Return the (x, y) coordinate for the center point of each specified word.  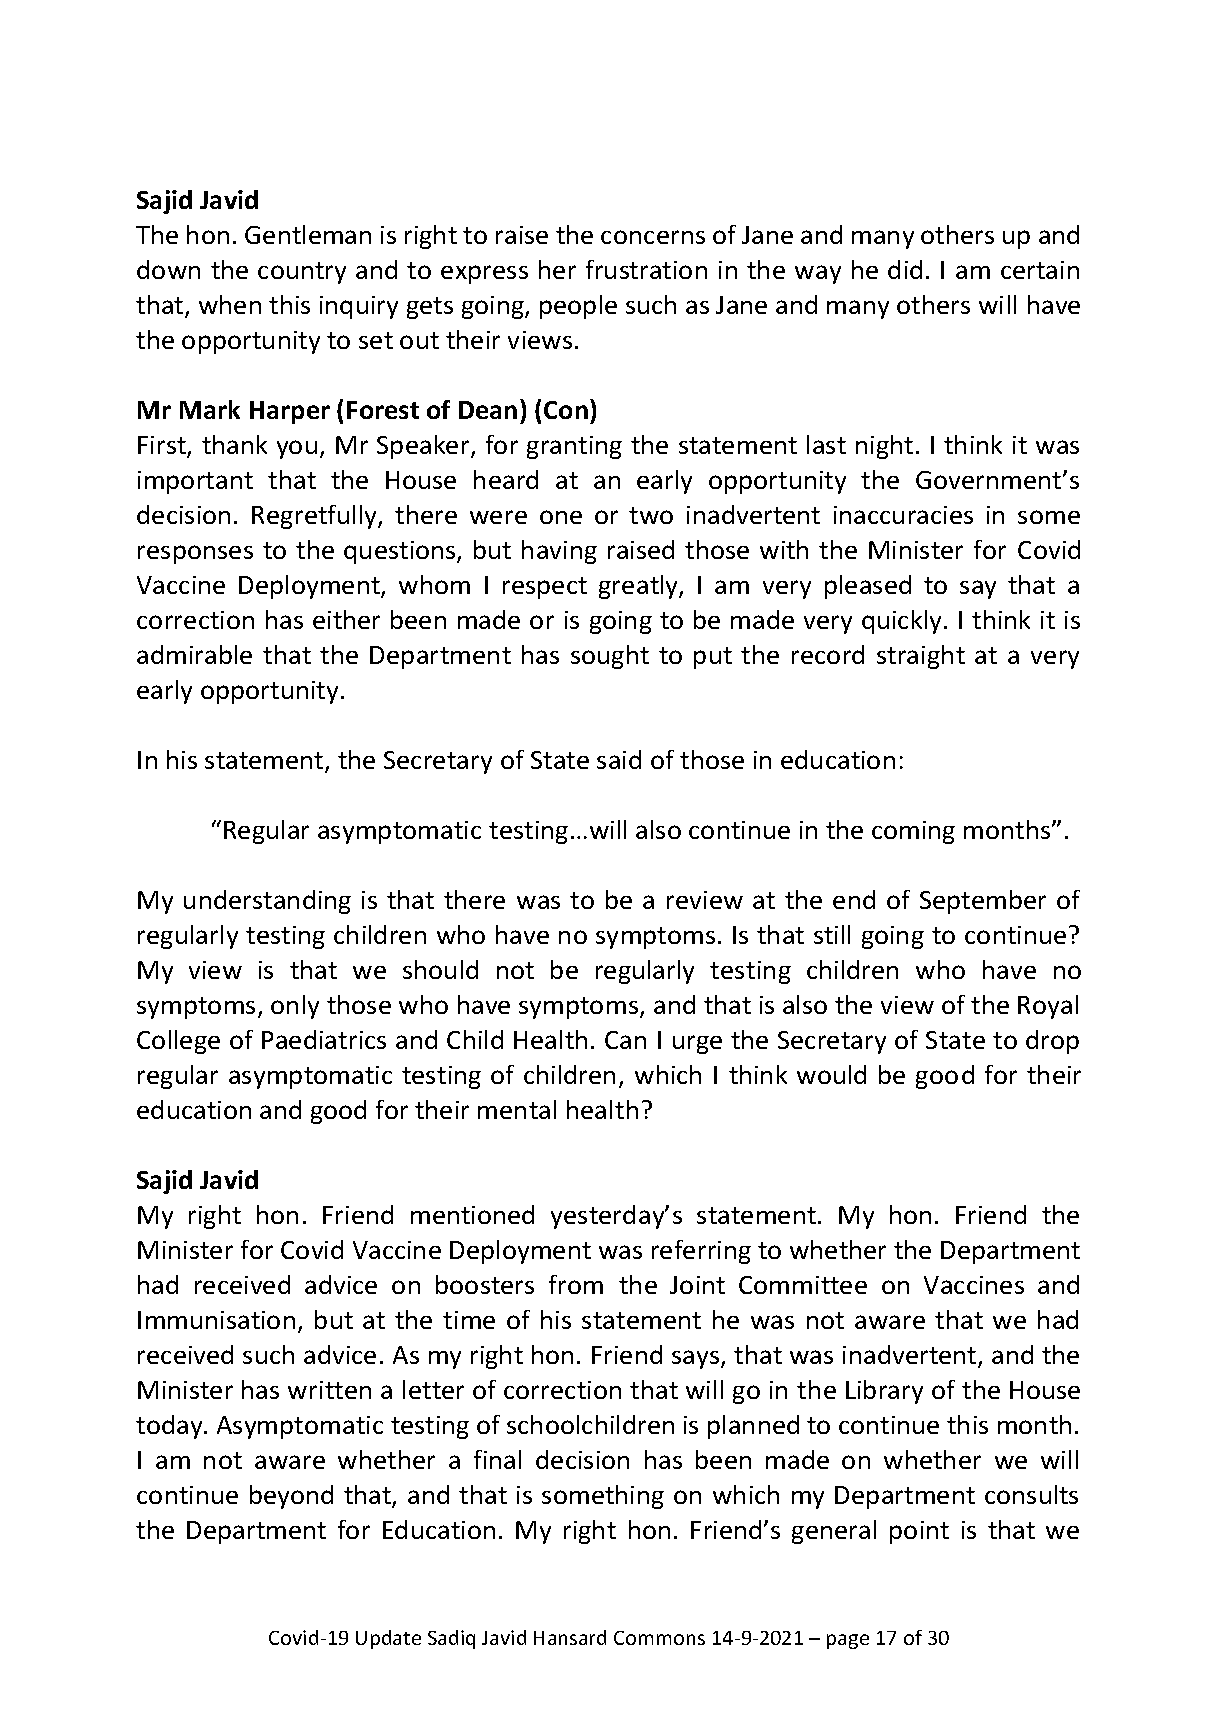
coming (913, 832)
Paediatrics (324, 1039)
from (576, 1284)
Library (884, 1392)
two (651, 515)
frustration (646, 269)
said (619, 759)
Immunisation (216, 1320)
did (905, 269)
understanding (267, 902)
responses (195, 554)
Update (388, 1639)
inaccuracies (903, 515)
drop (1052, 1042)
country (302, 273)
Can (625, 1040)
